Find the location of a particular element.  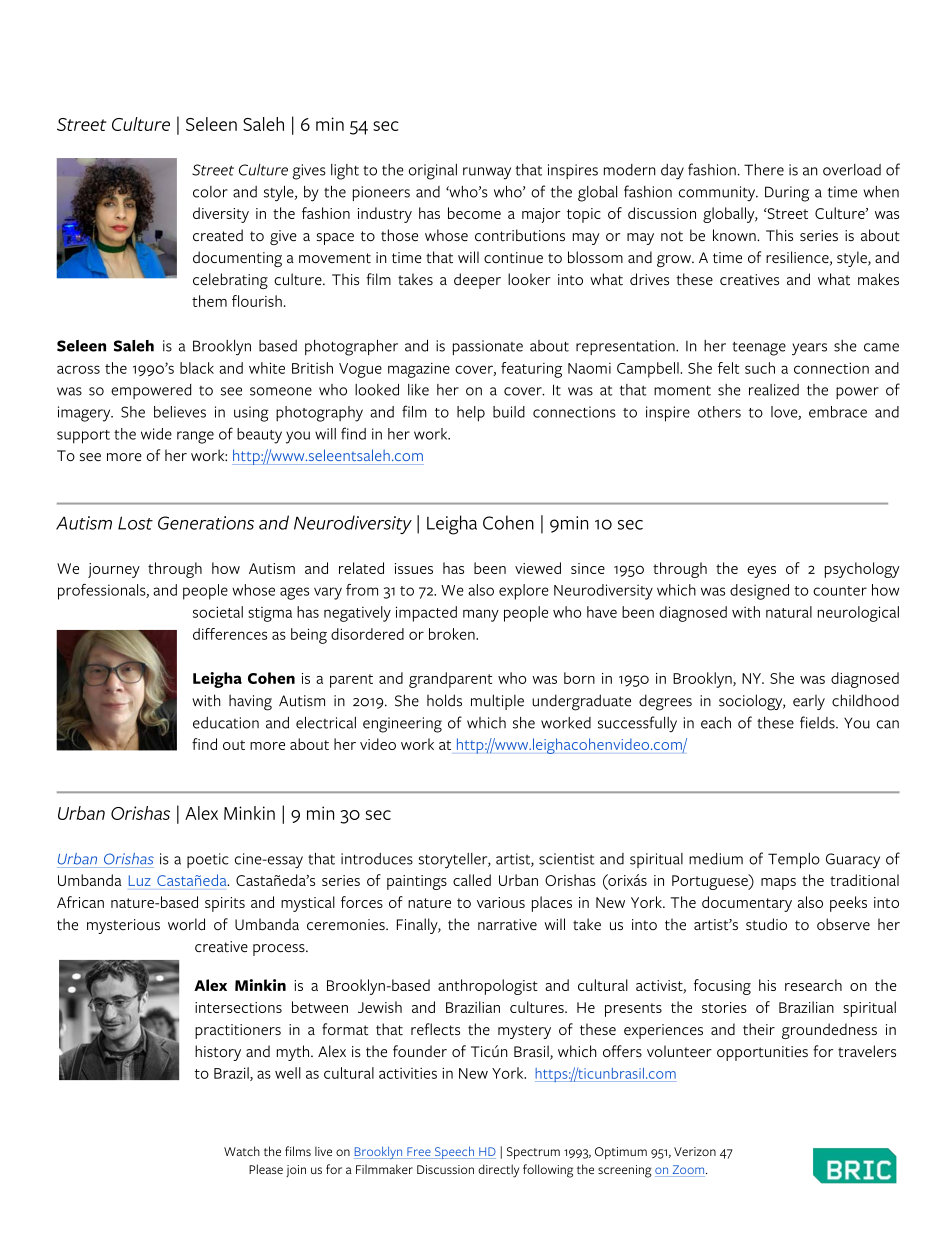

viewed is located at coordinates (538, 568).
